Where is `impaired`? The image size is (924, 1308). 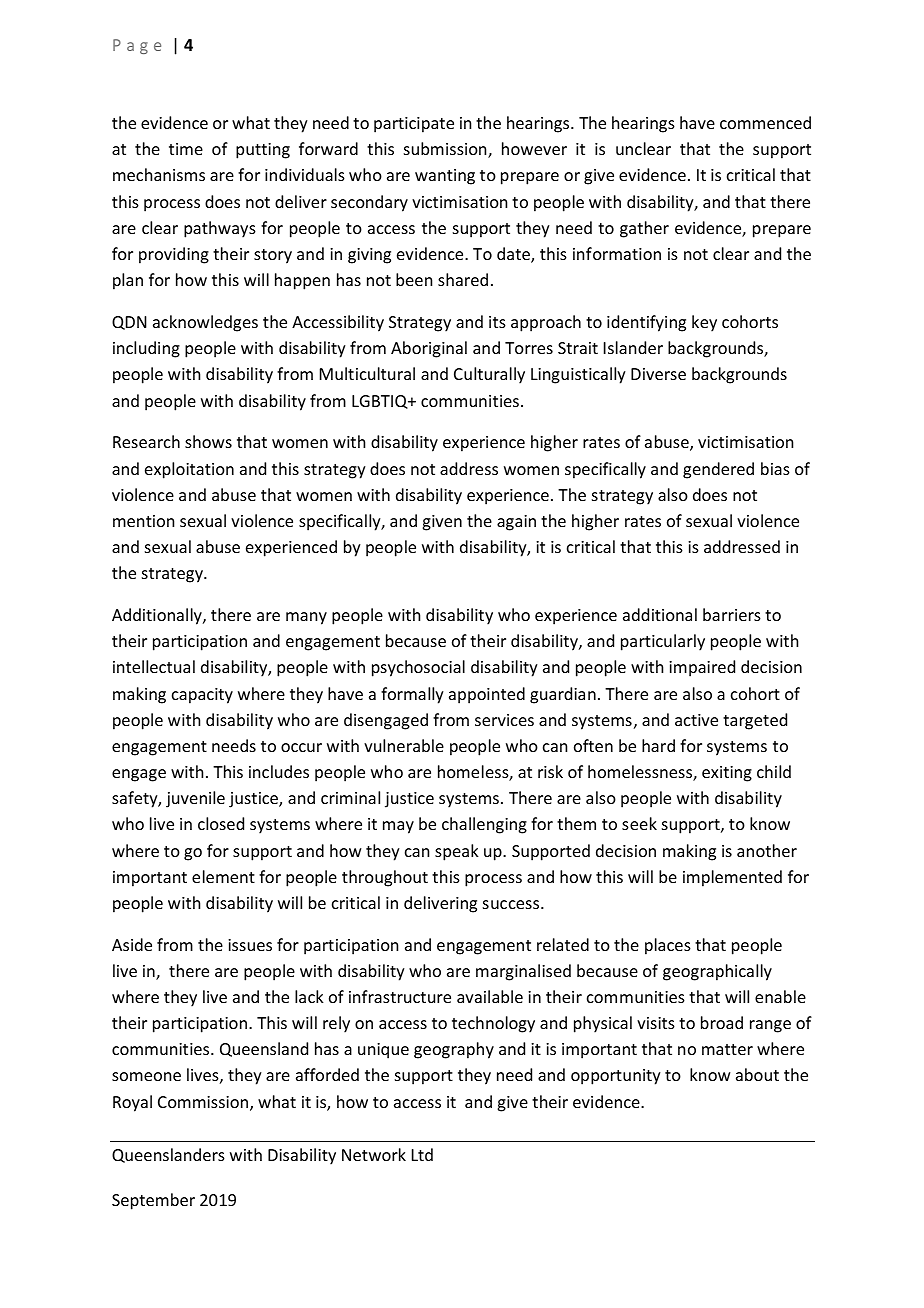 impaired is located at coordinates (702, 668).
